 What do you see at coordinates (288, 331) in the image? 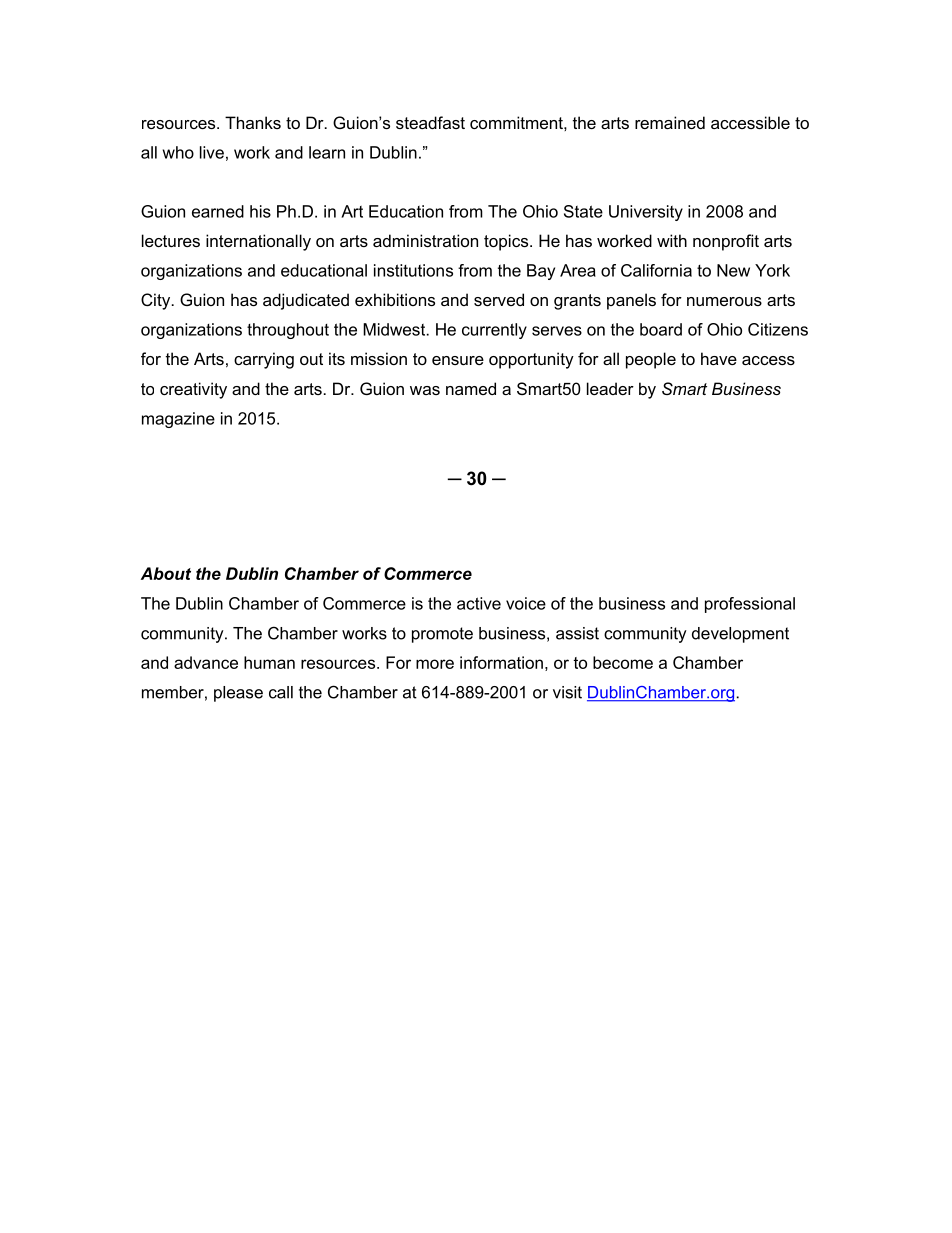
I see `throughout` at bounding box center [288, 331].
